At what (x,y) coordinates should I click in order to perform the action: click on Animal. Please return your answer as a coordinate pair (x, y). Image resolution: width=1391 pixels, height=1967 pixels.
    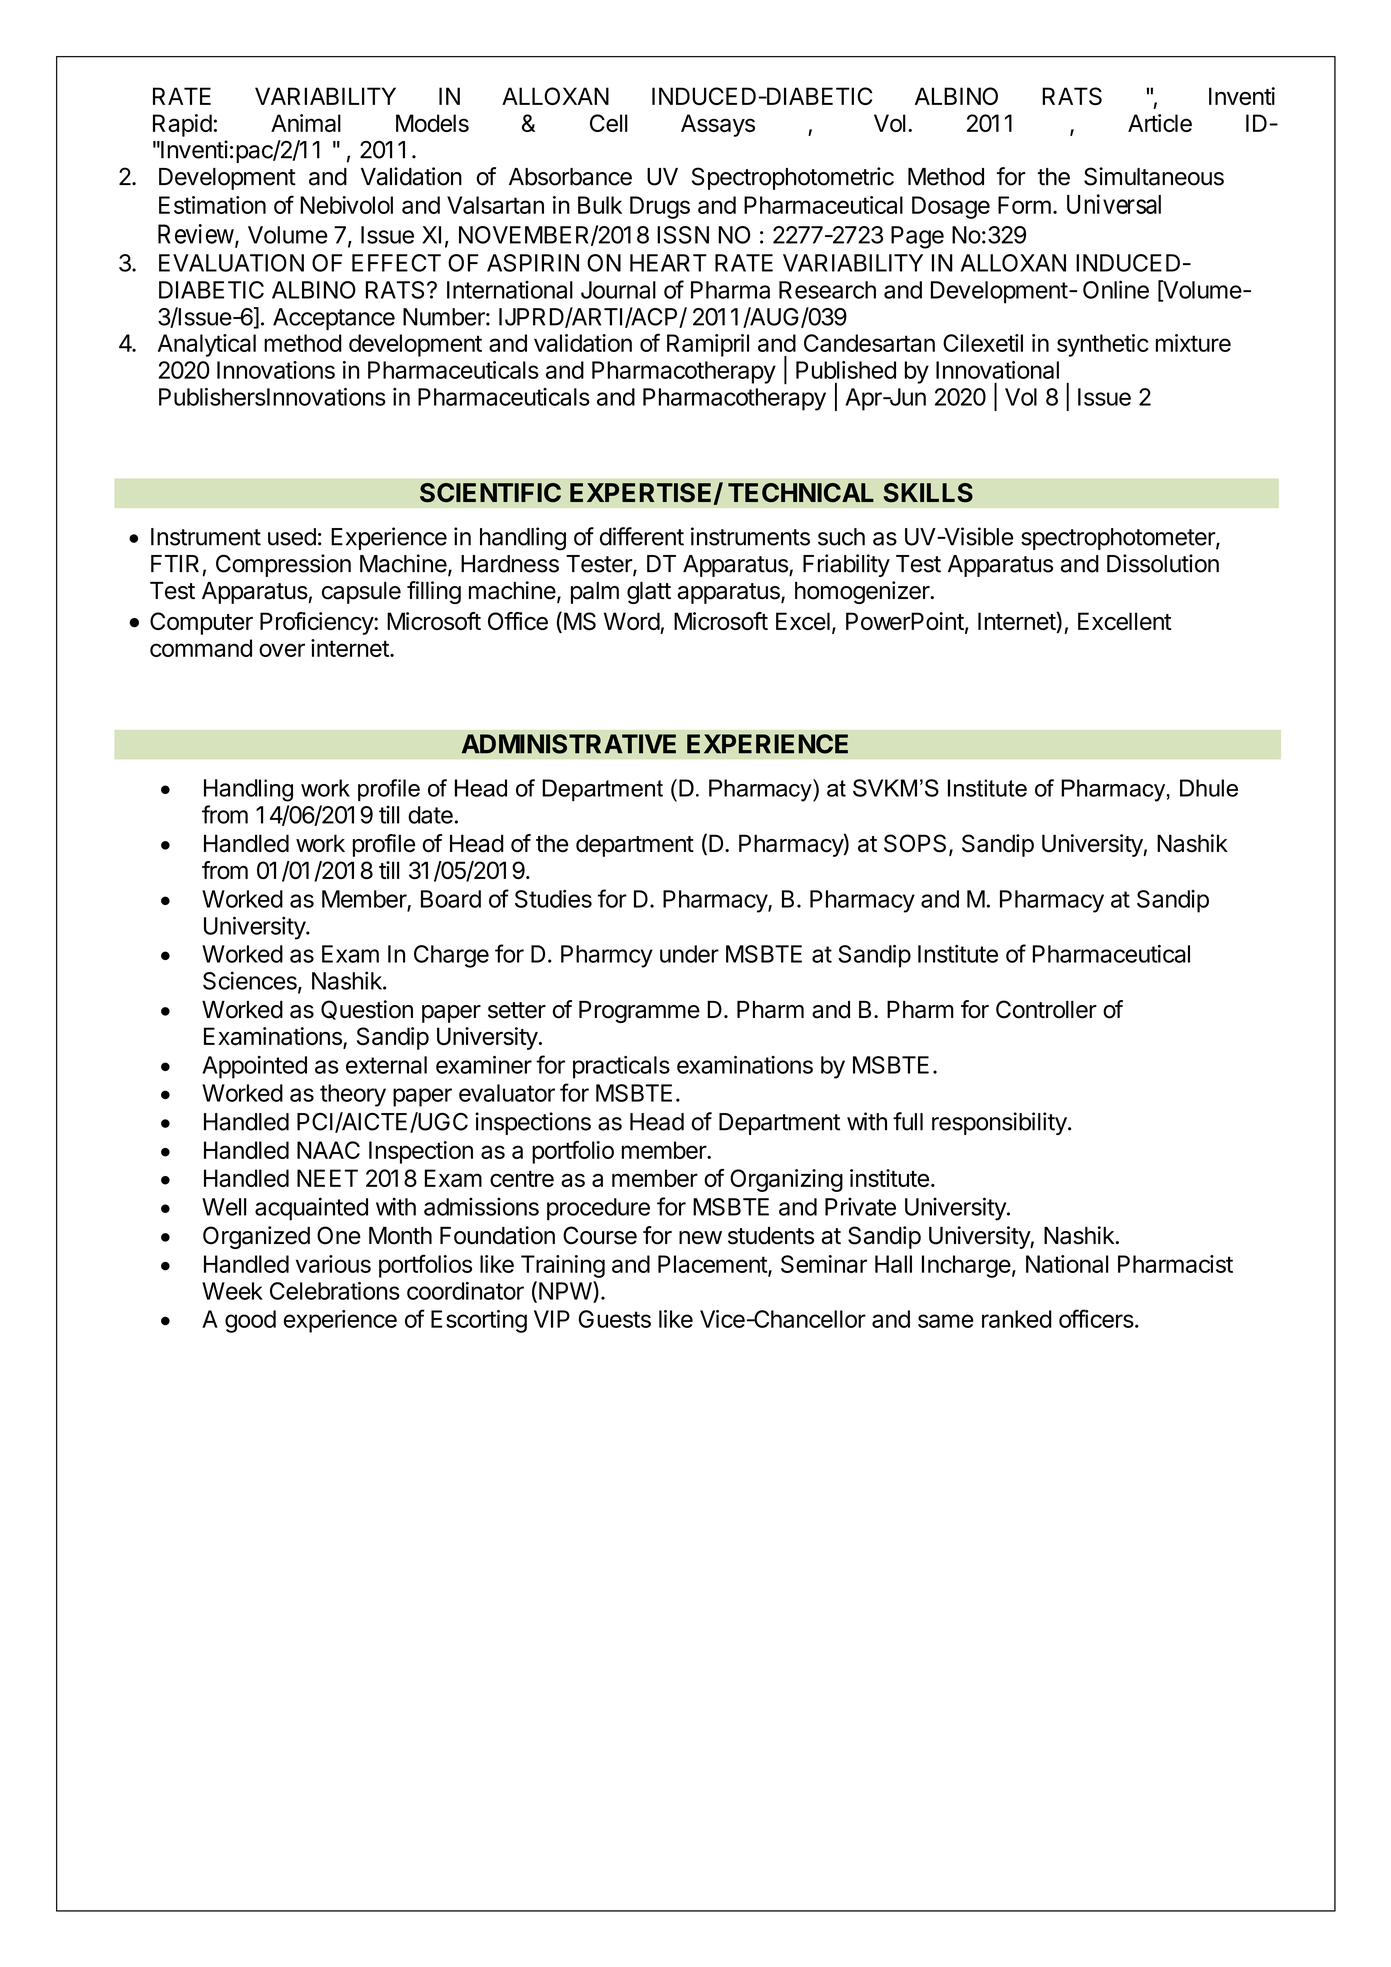
    Looking at the image, I should click on (306, 123).
